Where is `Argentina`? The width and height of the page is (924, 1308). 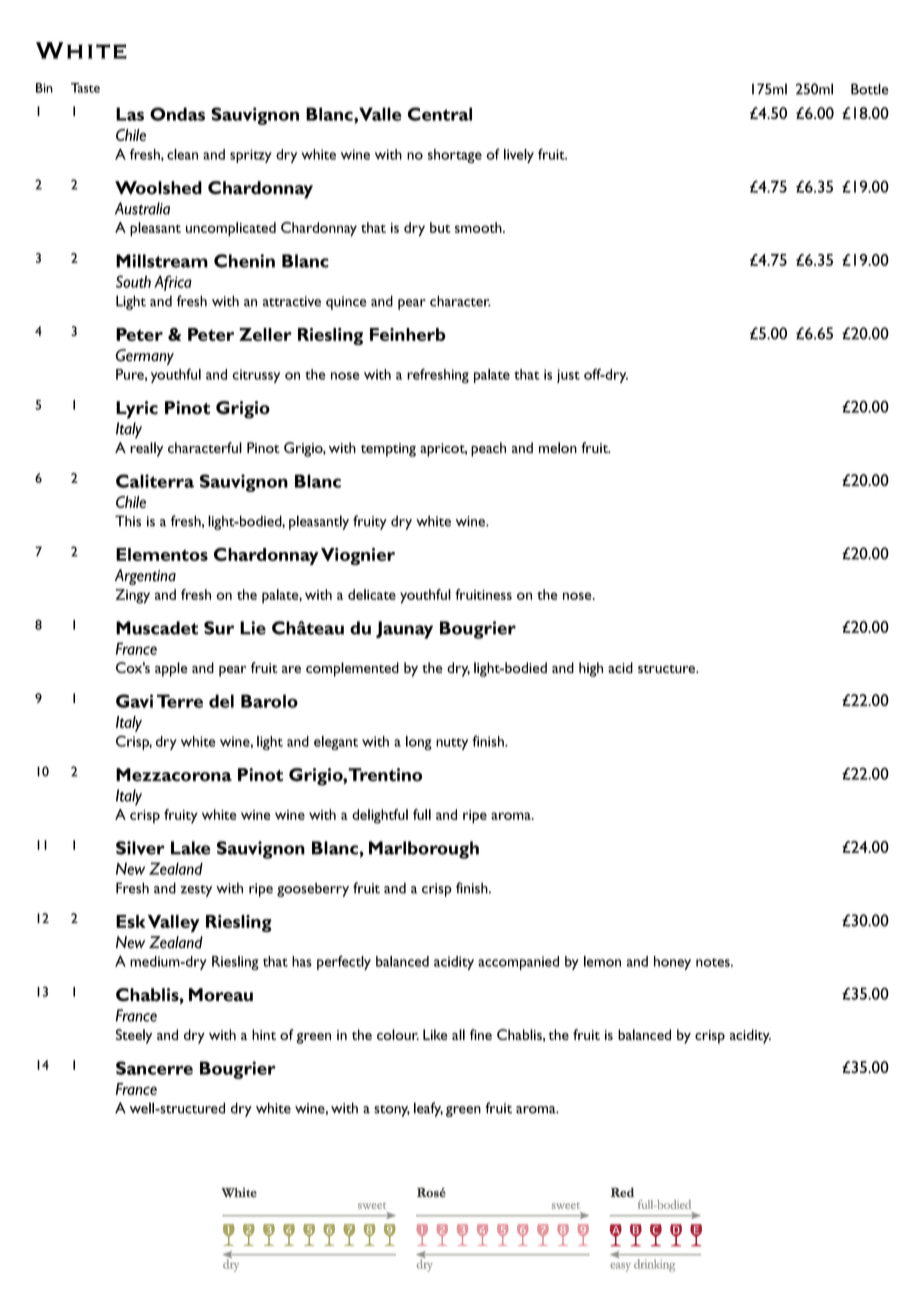
Argentina is located at coordinates (145, 577).
